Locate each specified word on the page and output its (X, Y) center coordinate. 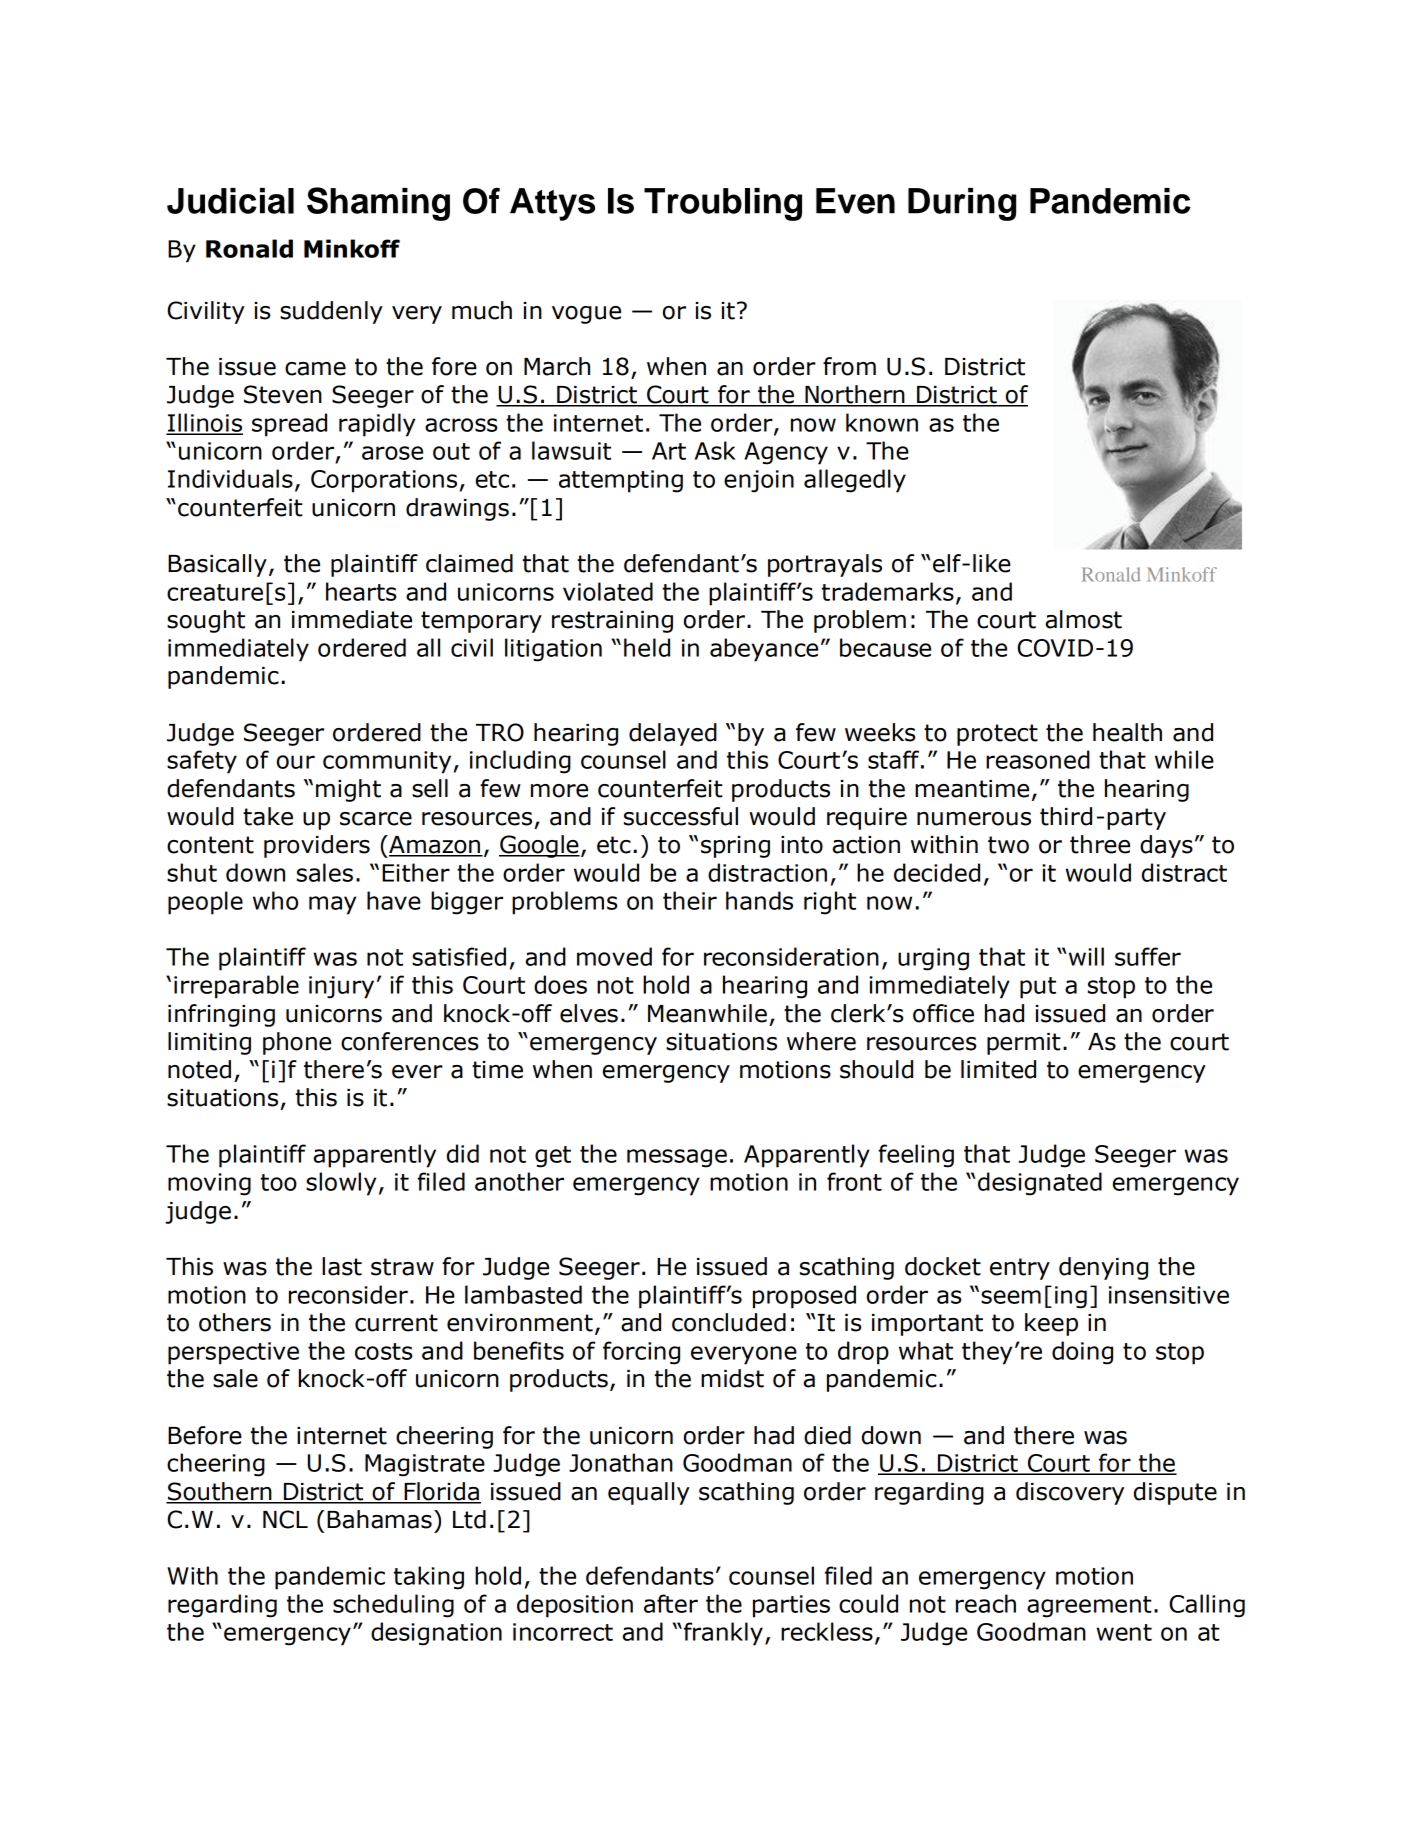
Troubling (723, 204)
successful (681, 816)
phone (297, 1043)
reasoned (1038, 759)
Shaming (378, 204)
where (821, 1041)
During (962, 204)
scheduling (393, 1606)
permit (1024, 1044)
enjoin (759, 481)
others (235, 1322)
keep (1051, 1324)
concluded (729, 1322)
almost (1084, 619)
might (348, 790)
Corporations (384, 481)
